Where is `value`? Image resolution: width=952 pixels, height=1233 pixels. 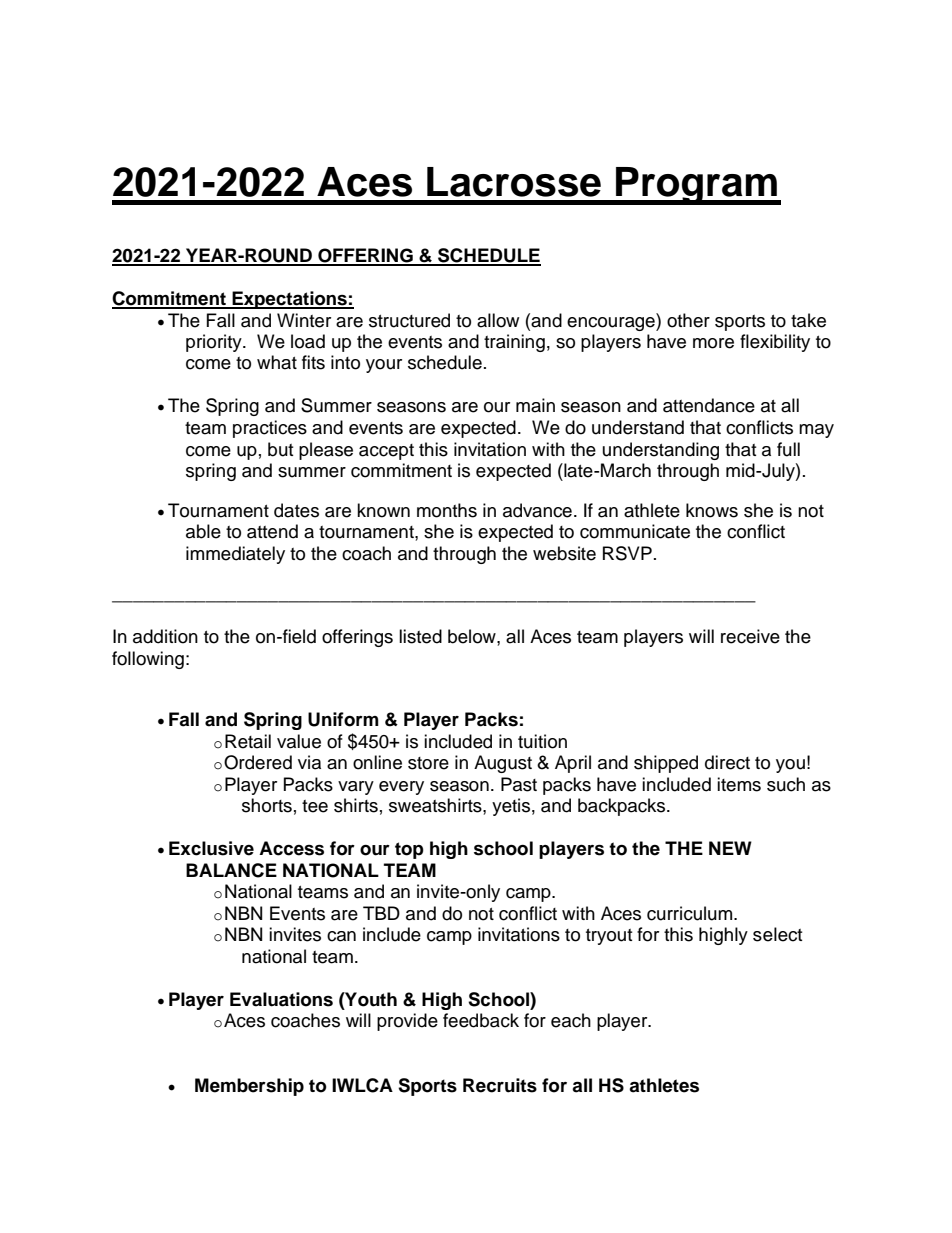 value is located at coordinates (299, 741).
